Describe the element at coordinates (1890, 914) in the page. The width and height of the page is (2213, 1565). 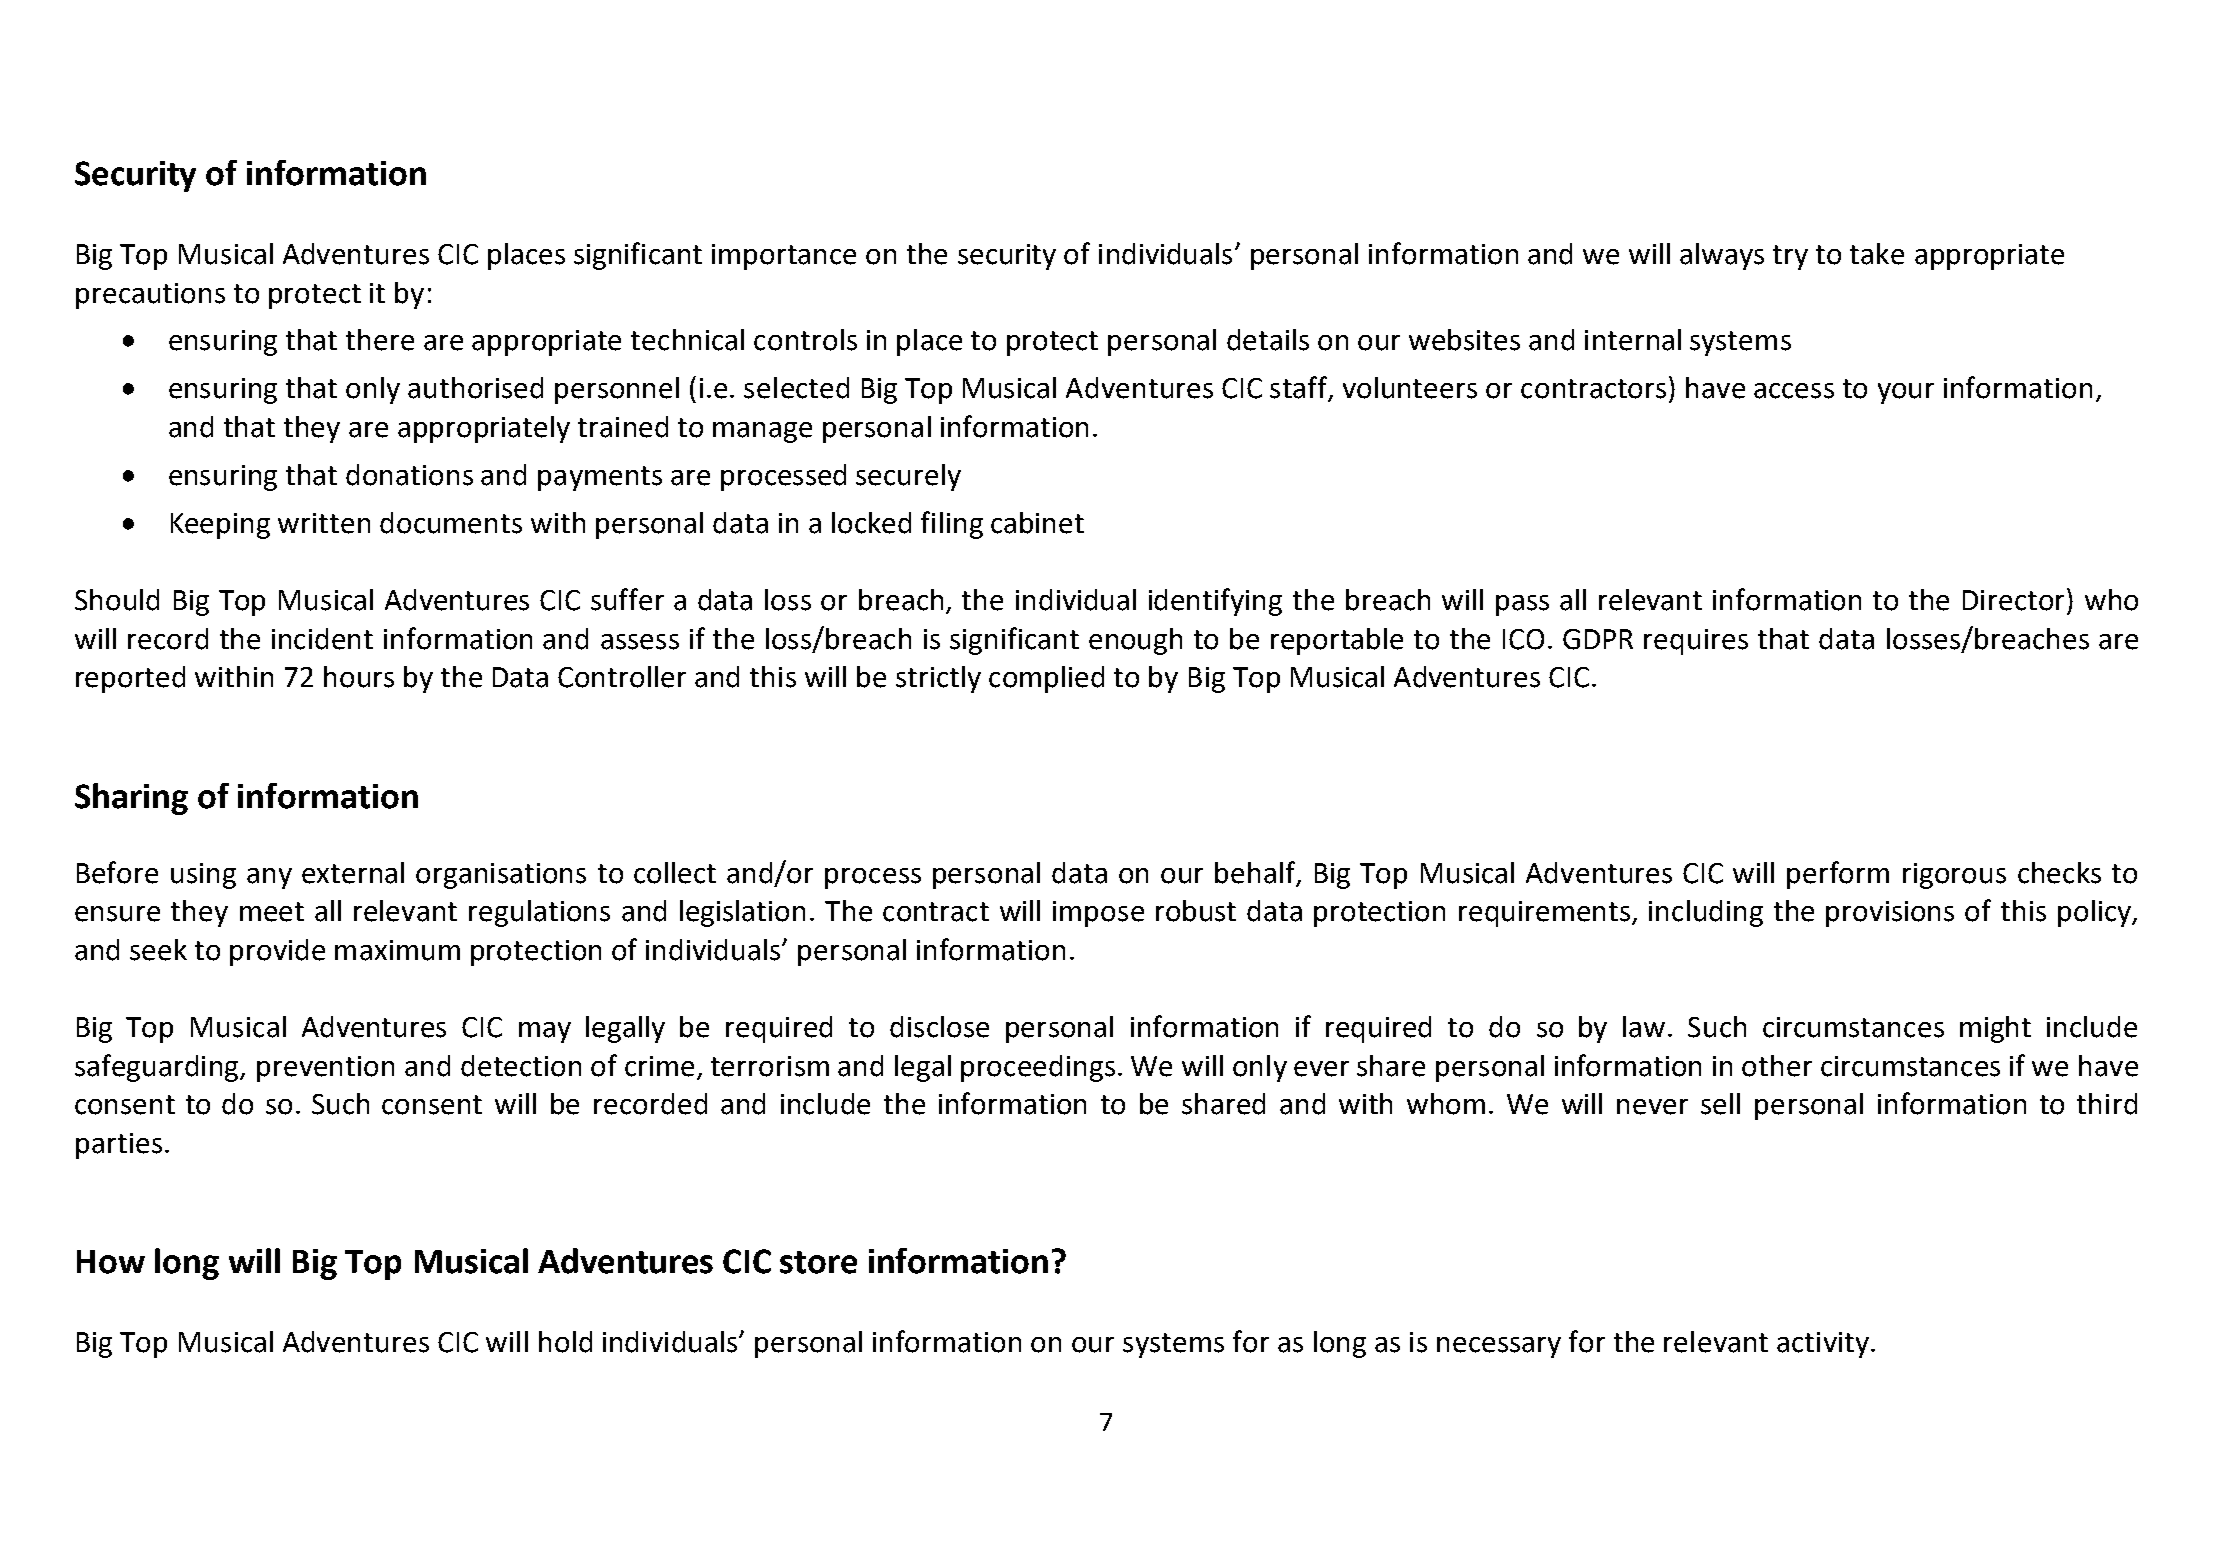
I see `provisions` at that location.
